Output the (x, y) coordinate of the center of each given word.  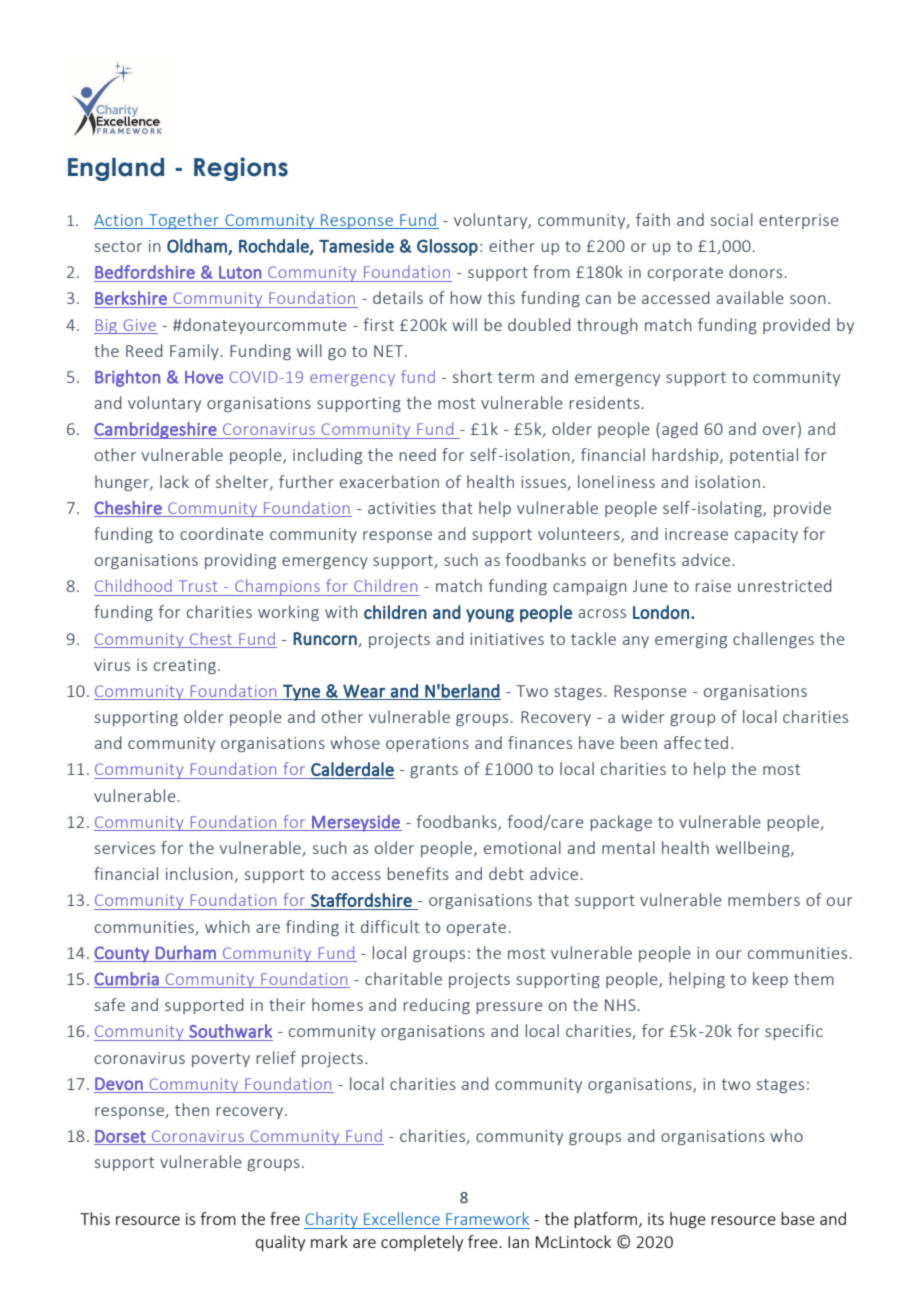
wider (643, 716)
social (732, 219)
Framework (487, 1218)
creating (185, 666)
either (512, 245)
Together (184, 221)
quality (280, 1243)
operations (427, 744)
